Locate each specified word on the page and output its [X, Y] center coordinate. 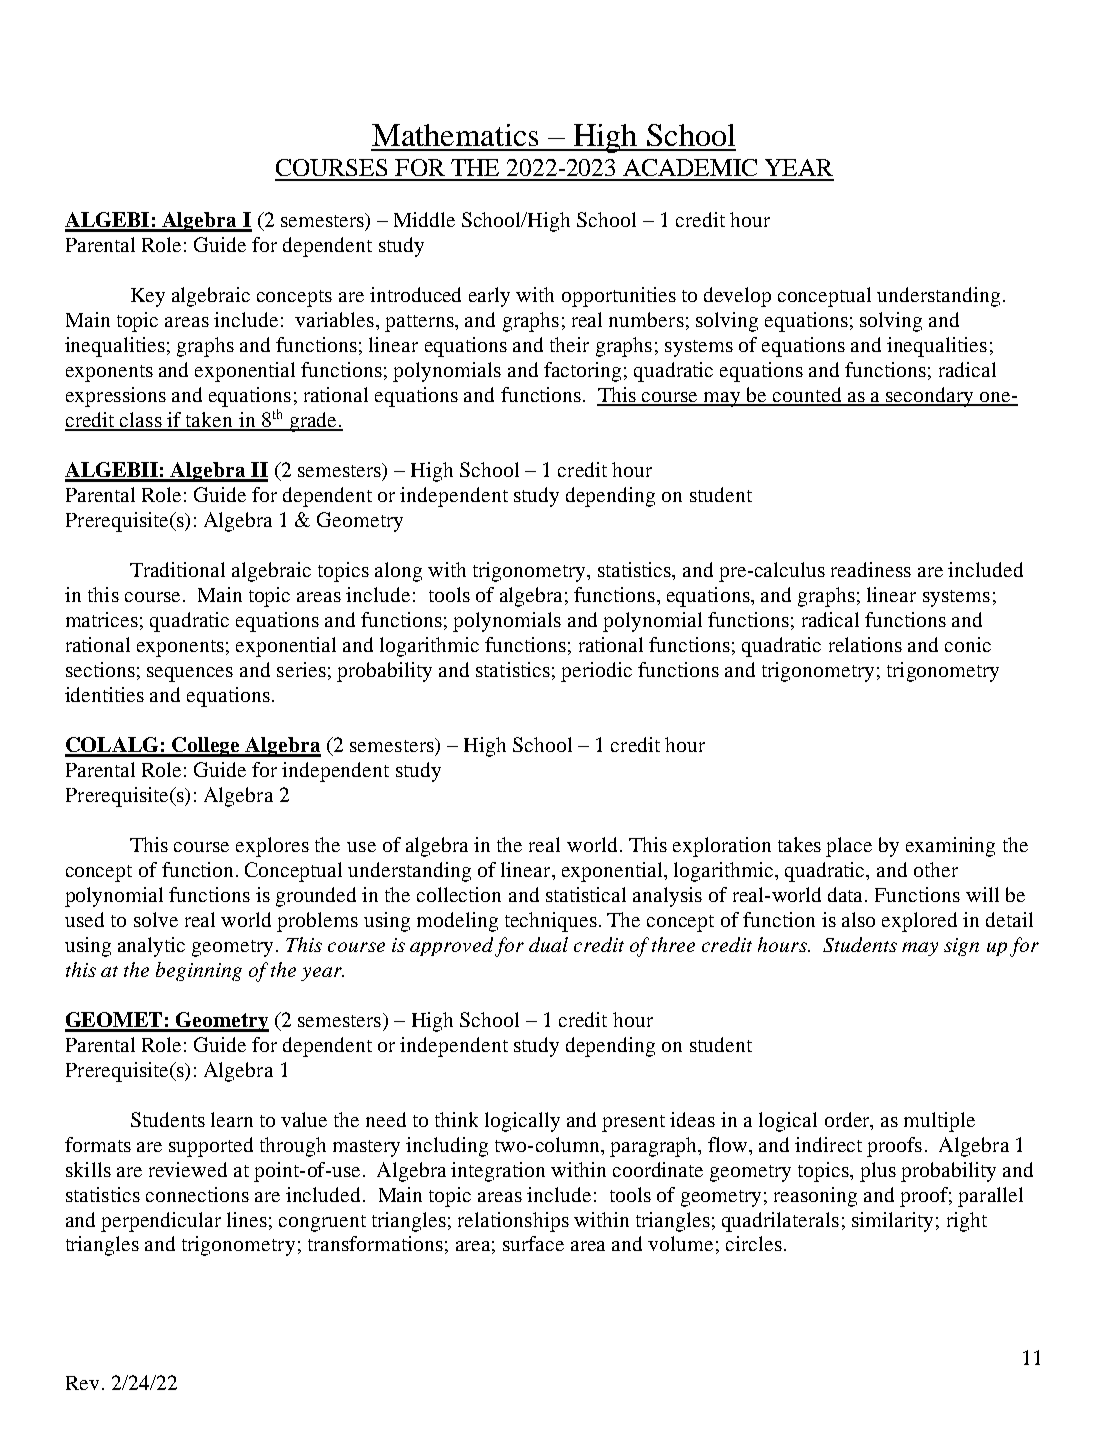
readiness [871, 569]
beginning [199, 971]
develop [737, 297]
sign [961, 947]
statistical [586, 894]
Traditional [177, 569]
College [207, 747]
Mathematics [455, 135]
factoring [582, 372]
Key [148, 297]
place [849, 847]
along [398, 572]
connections [197, 1194]
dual [548, 944]
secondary [930, 397]
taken [209, 421]
